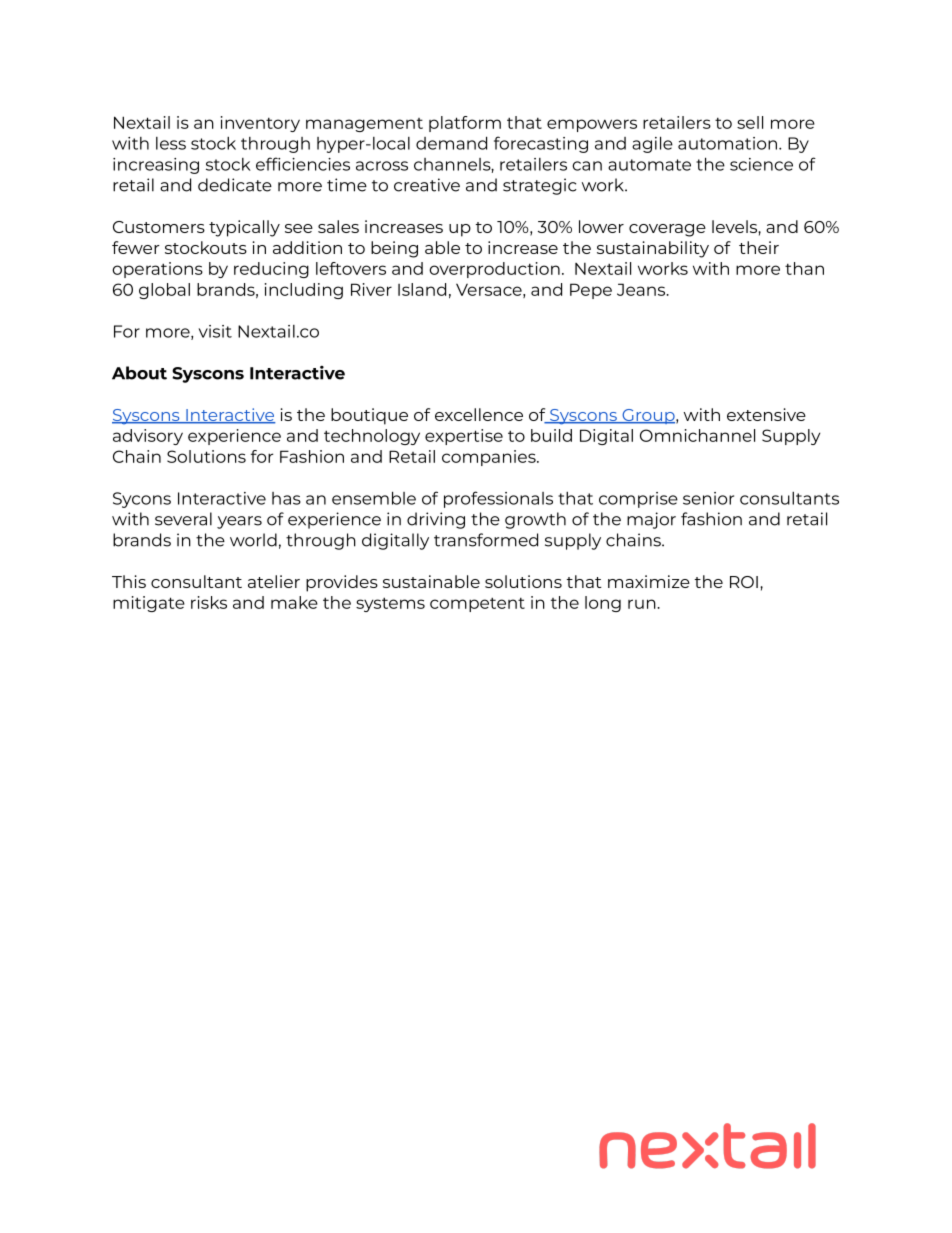 Image resolution: width=952 pixels, height=1233 pixels. What do you see at coordinates (139, 373) in the screenshot?
I see `About` at bounding box center [139, 373].
